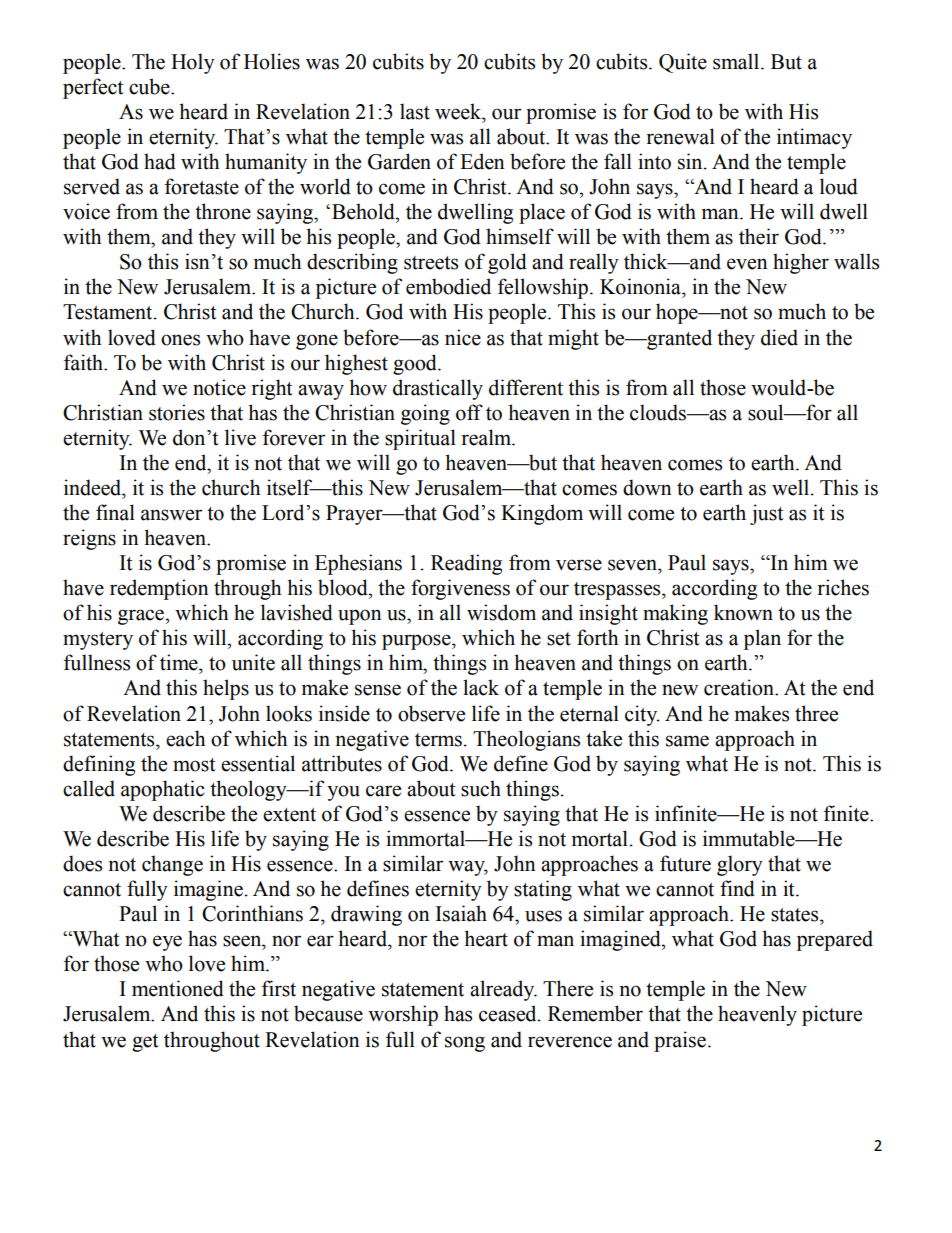  Describe the element at coordinates (469, 412) in the screenshot. I see `off` at that location.
